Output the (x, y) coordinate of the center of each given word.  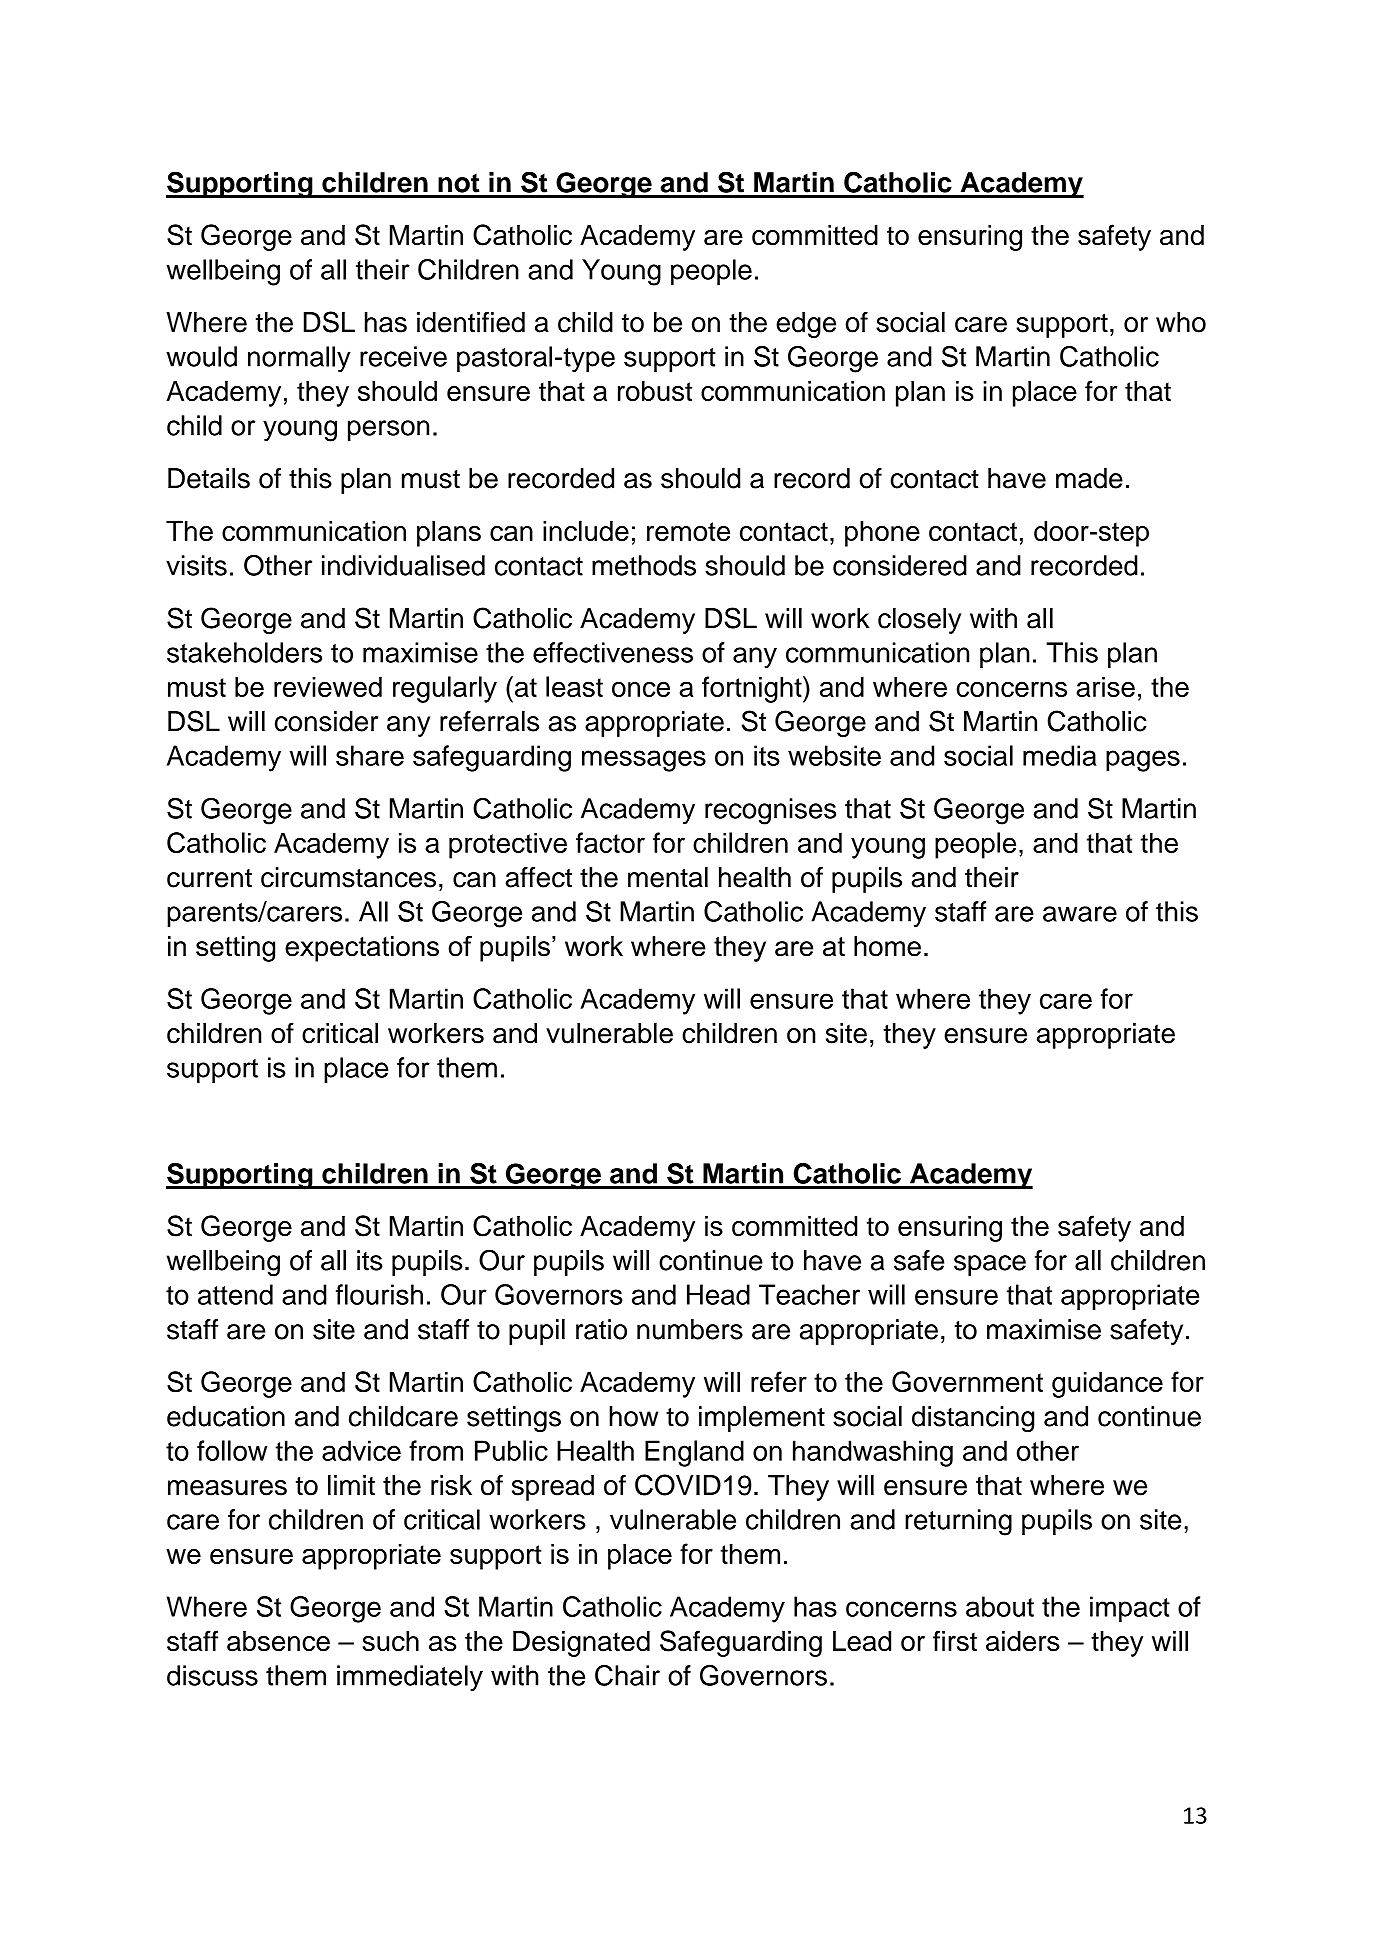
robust (655, 391)
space (990, 1265)
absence (278, 1641)
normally (299, 359)
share (370, 755)
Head (718, 1294)
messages (644, 761)
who (1181, 322)
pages (1143, 761)
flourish (379, 1294)
